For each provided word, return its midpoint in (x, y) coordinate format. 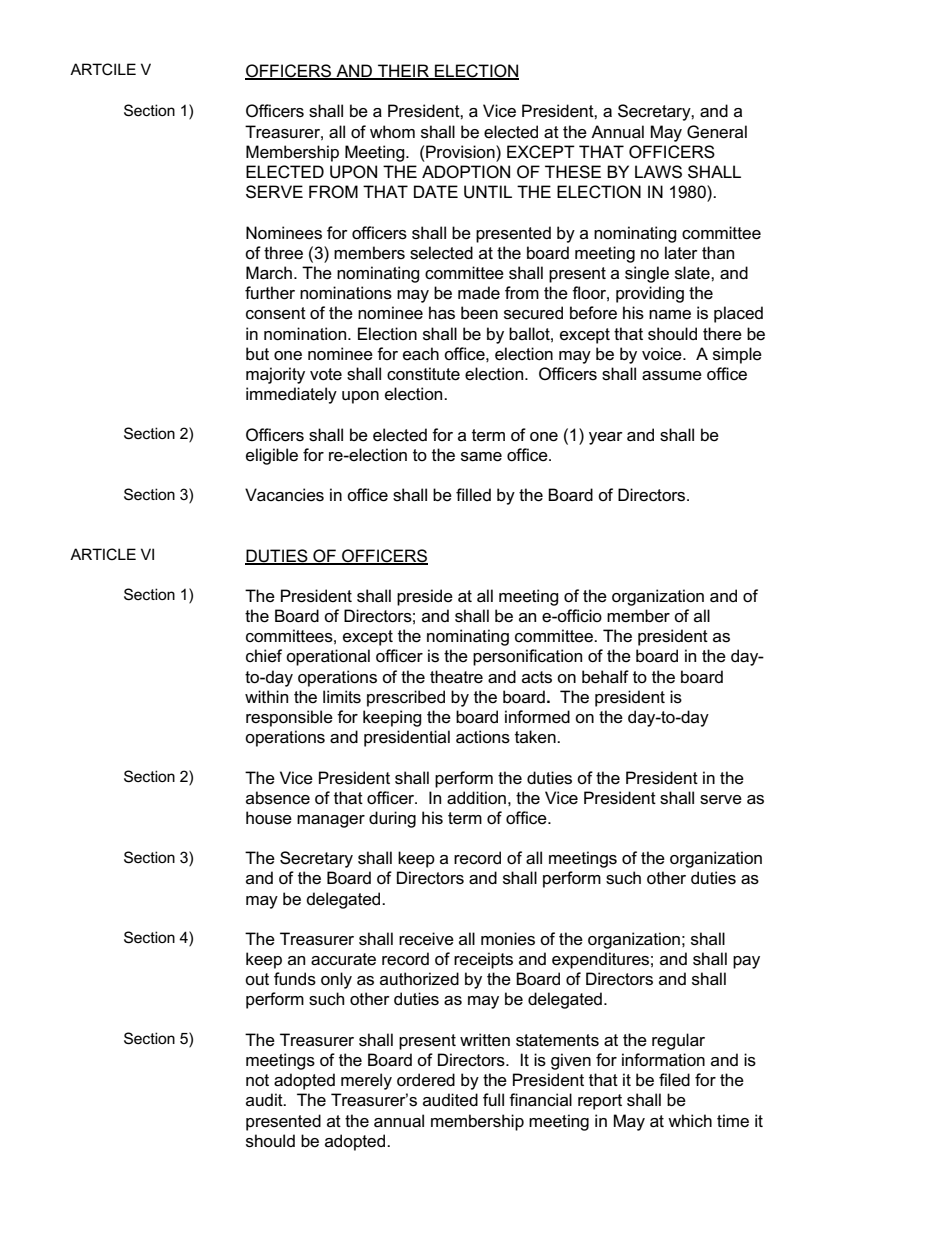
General (717, 131)
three (283, 253)
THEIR (403, 71)
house (269, 818)
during (392, 819)
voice (663, 354)
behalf (605, 677)
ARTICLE (103, 554)
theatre (456, 677)
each (421, 354)
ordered (426, 1080)
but (257, 353)
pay (746, 962)
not (257, 1080)
